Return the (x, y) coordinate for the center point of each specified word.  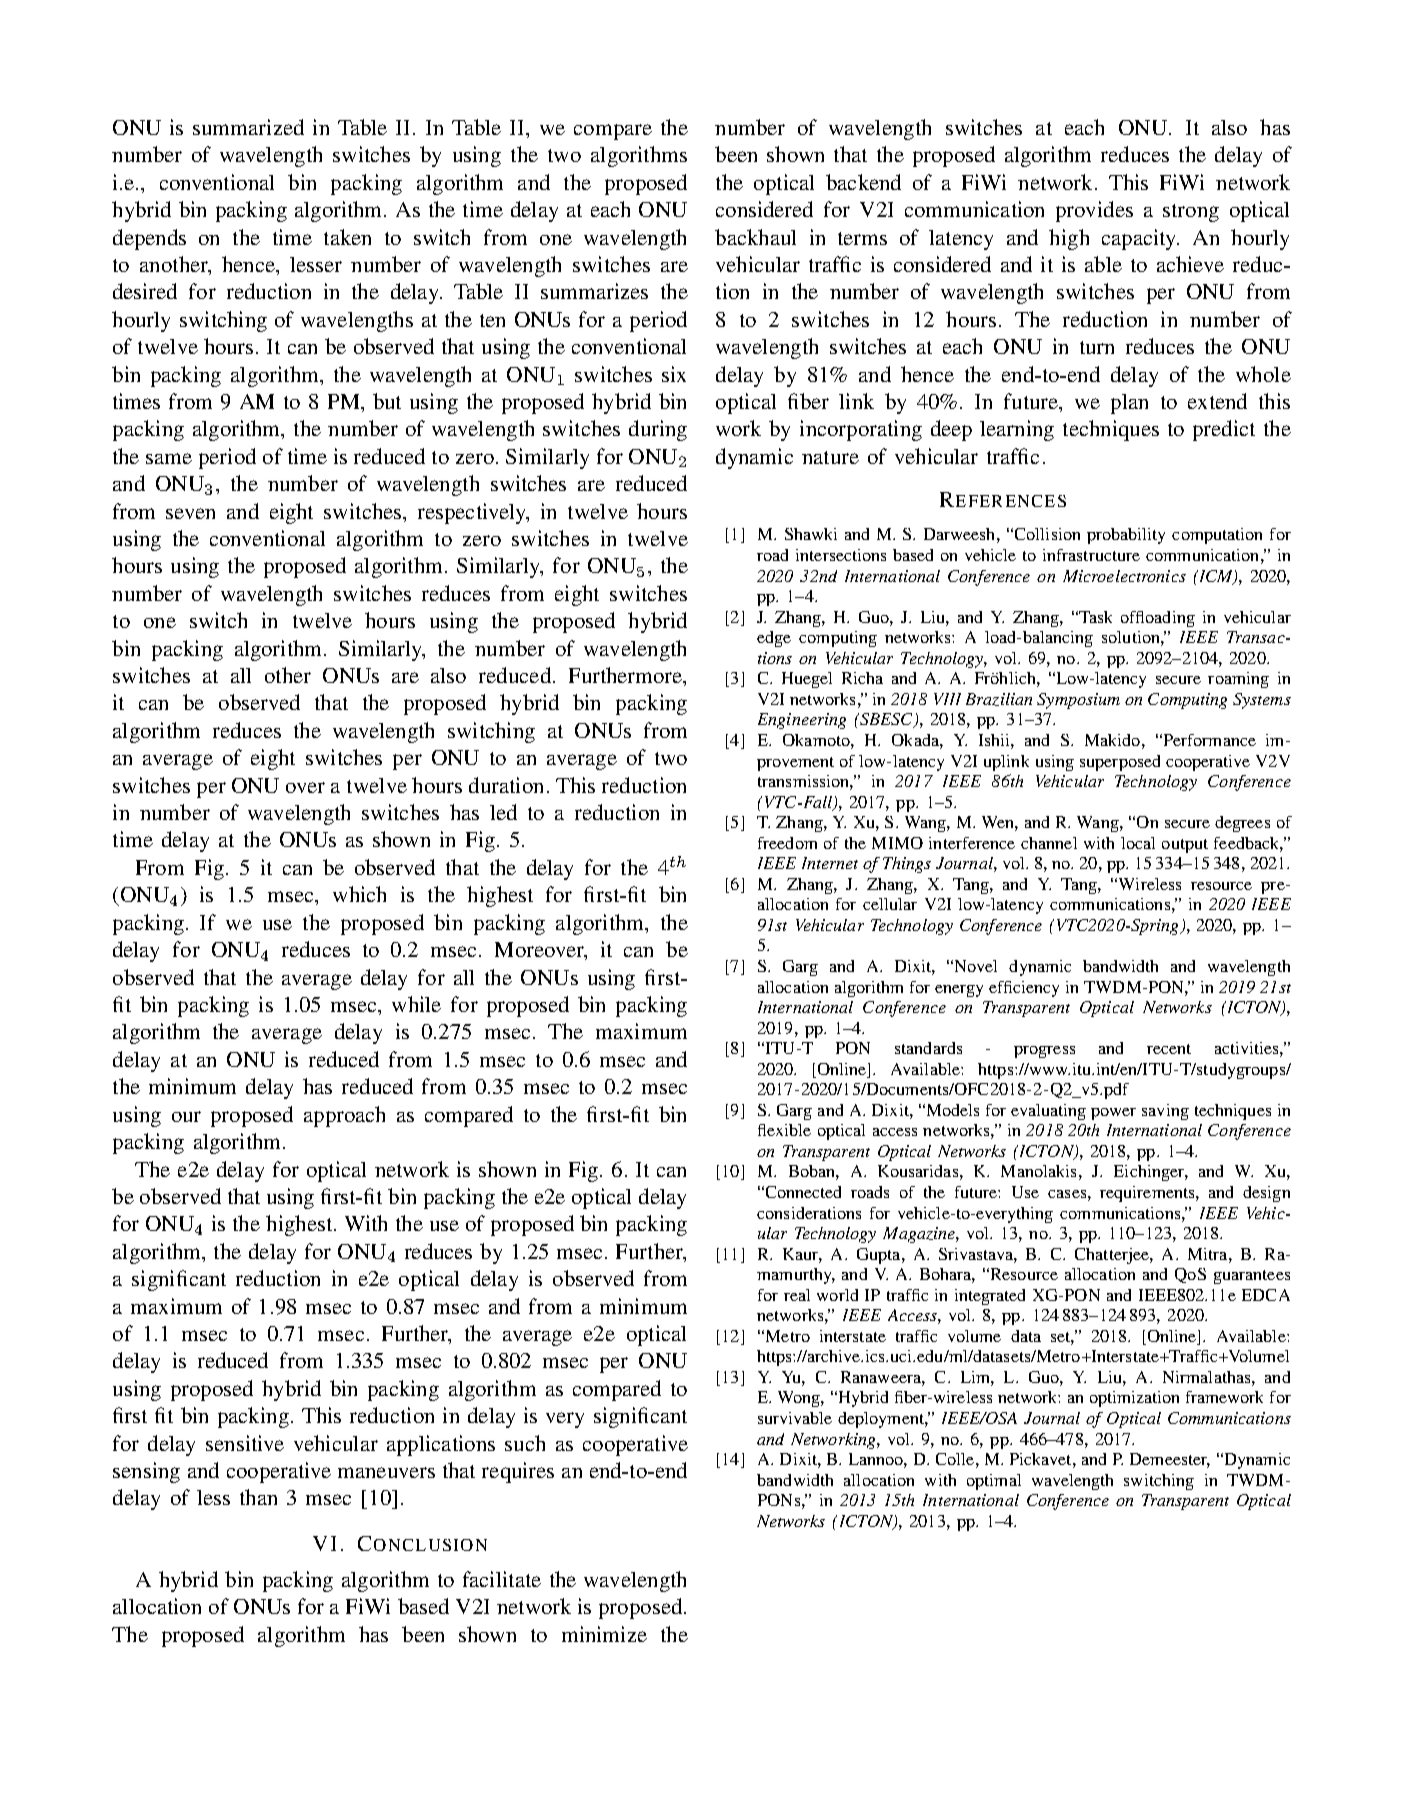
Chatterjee (1113, 1256)
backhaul (755, 237)
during (658, 430)
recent (1169, 1049)
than (258, 1497)
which (359, 894)
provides (1094, 211)
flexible (784, 1130)
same (169, 458)
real (797, 1295)
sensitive (245, 1443)
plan (1129, 404)
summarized (248, 127)
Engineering (802, 721)
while (416, 1004)
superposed (1120, 763)
